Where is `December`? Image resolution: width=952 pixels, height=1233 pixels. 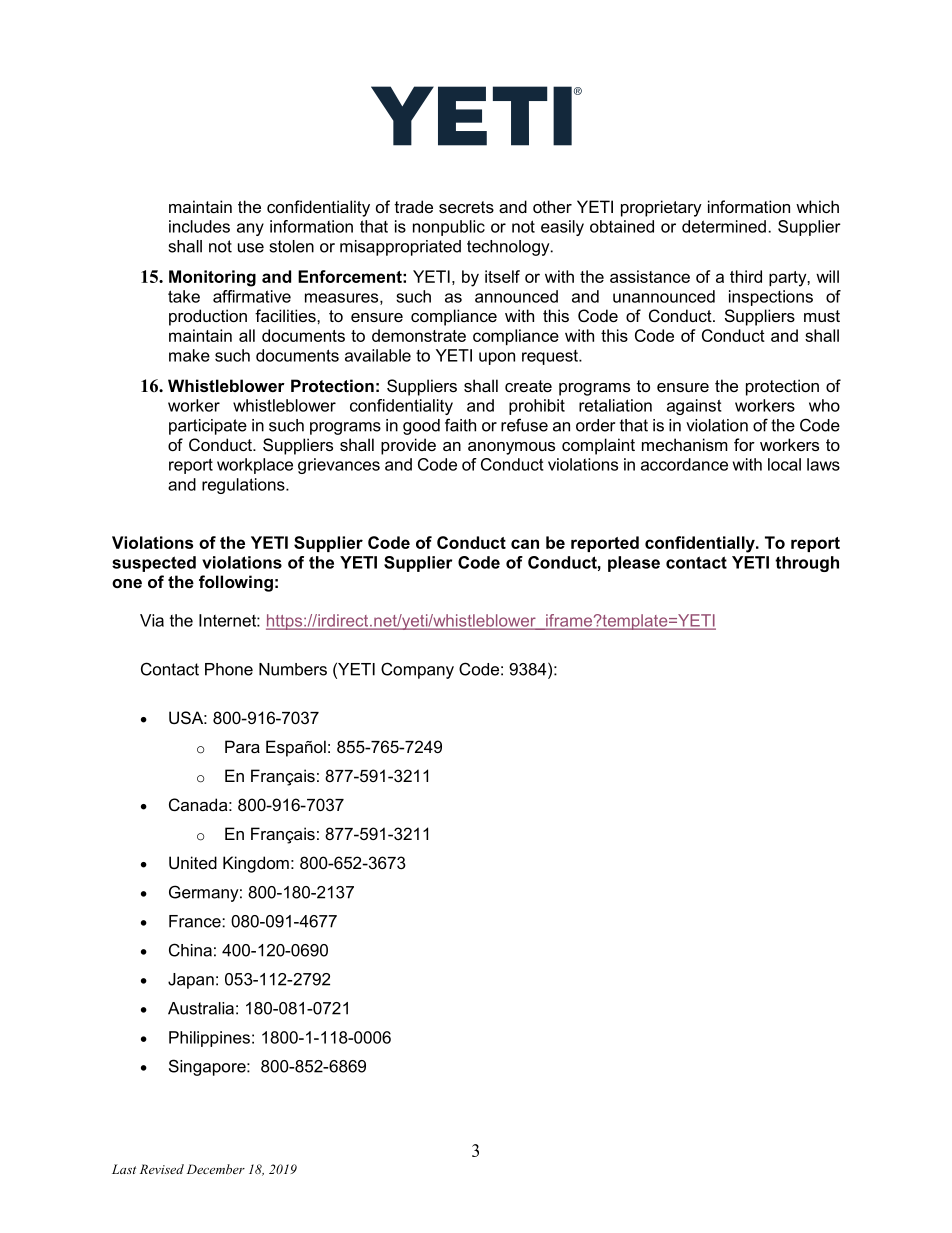
December is located at coordinates (216, 1169).
